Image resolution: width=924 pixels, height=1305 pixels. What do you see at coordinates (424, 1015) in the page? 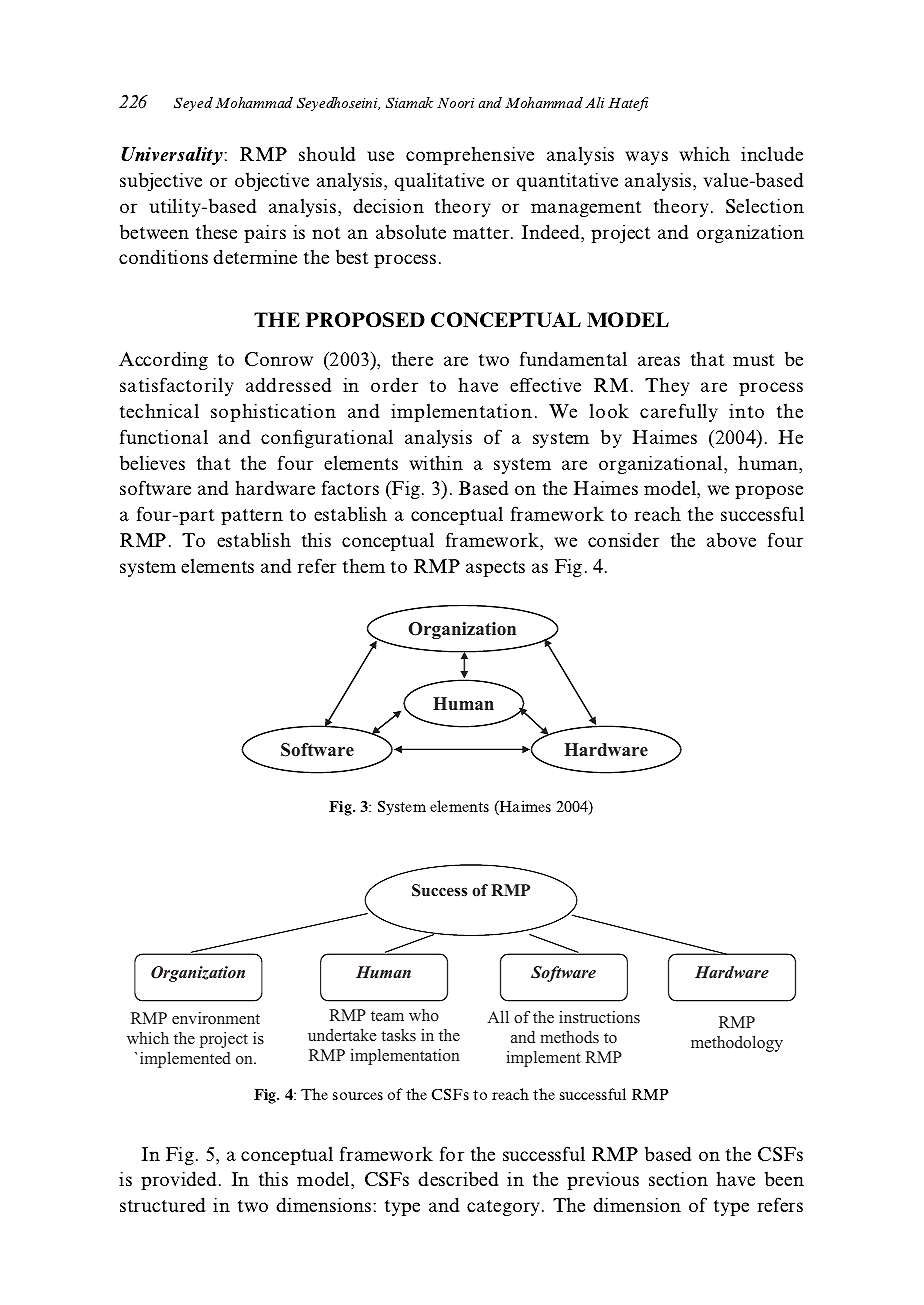
I see `who` at bounding box center [424, 1015].
